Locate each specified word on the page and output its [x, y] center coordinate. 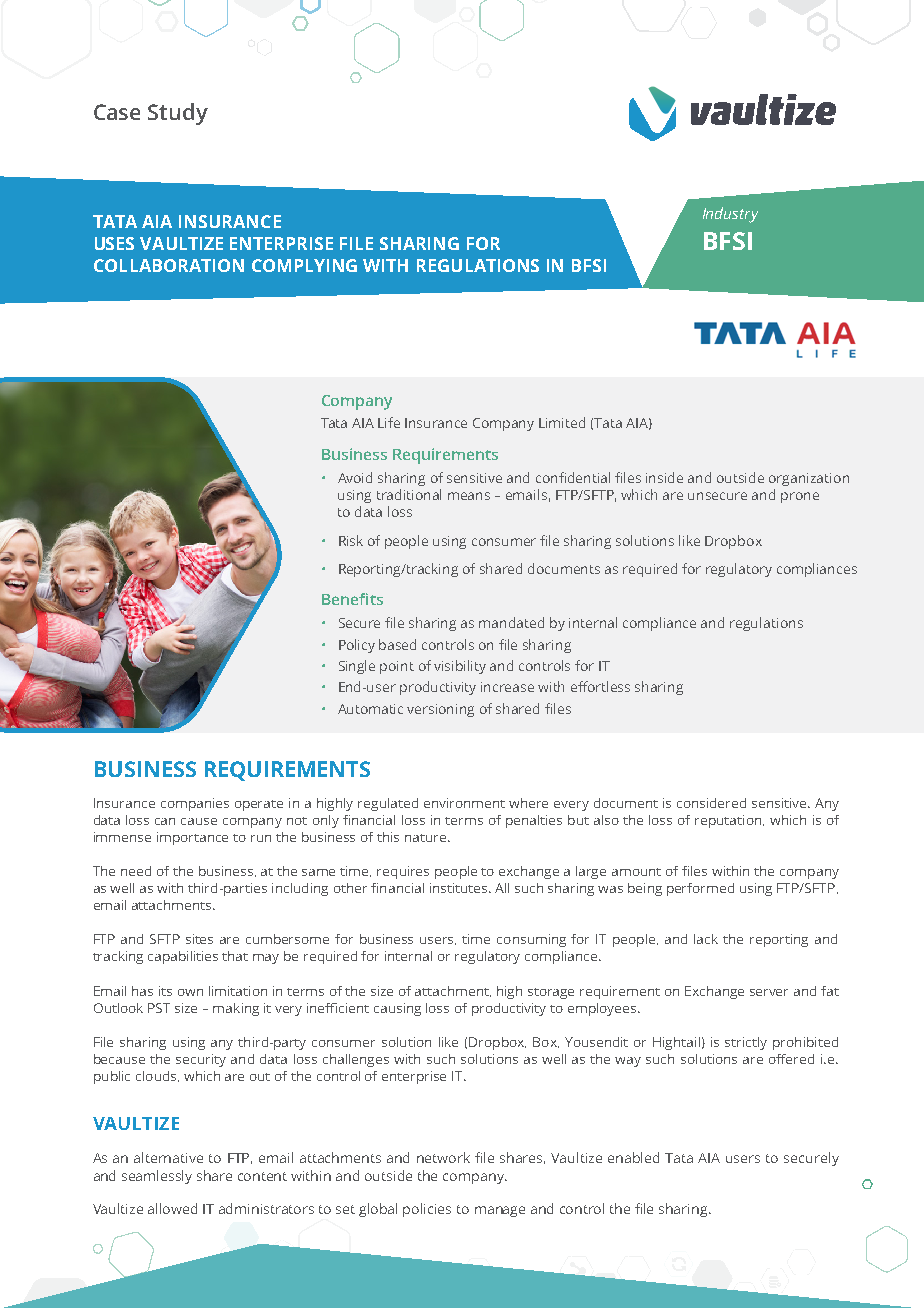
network [443, 1157]
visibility [460, 667]
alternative [168, 1157]
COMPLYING [304, 265]
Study [178, 114]
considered [711, 803]
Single [357, 667]
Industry [730, 215]
